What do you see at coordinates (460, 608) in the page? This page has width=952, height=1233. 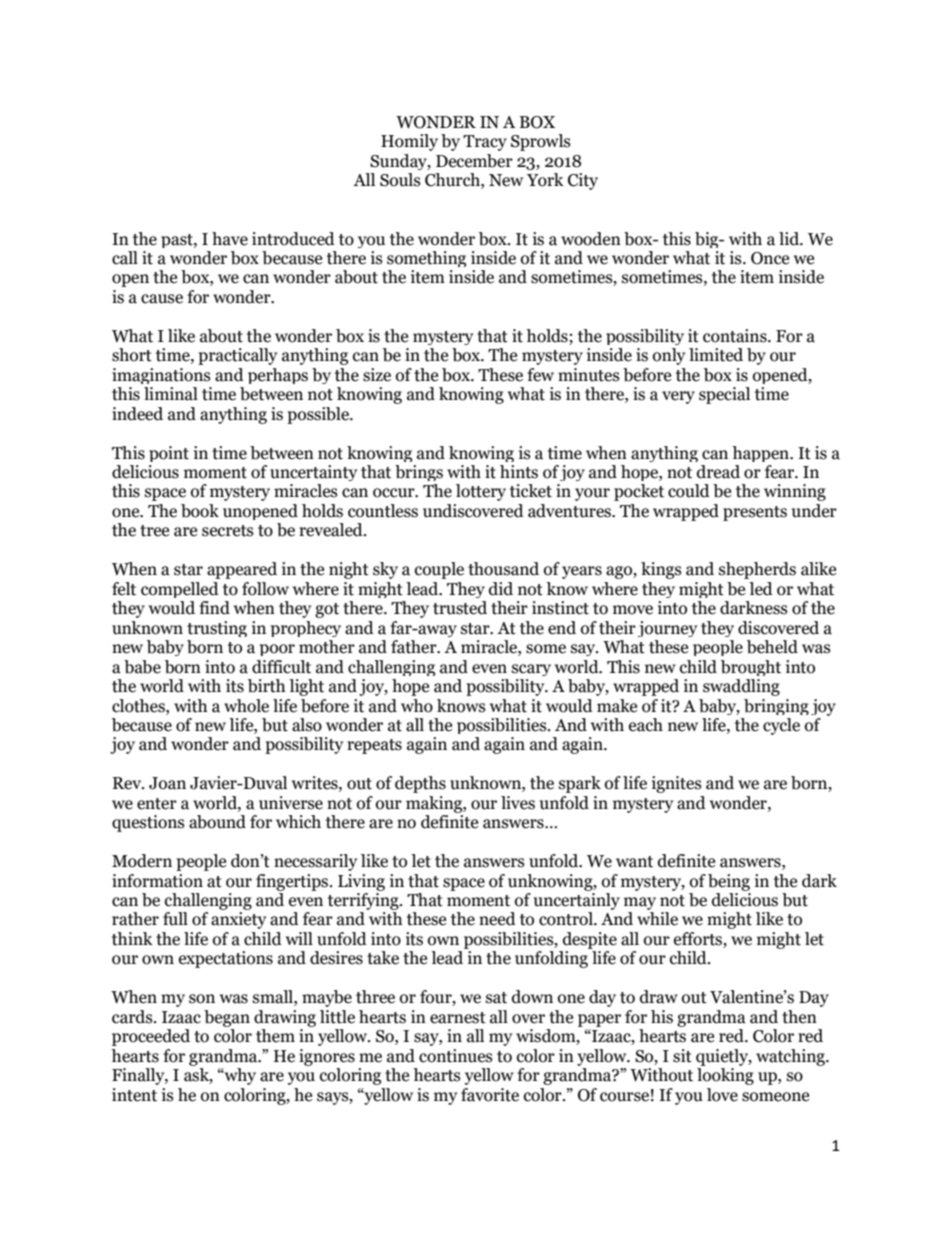 I see `trusted` at bounding box center [460, 608].
